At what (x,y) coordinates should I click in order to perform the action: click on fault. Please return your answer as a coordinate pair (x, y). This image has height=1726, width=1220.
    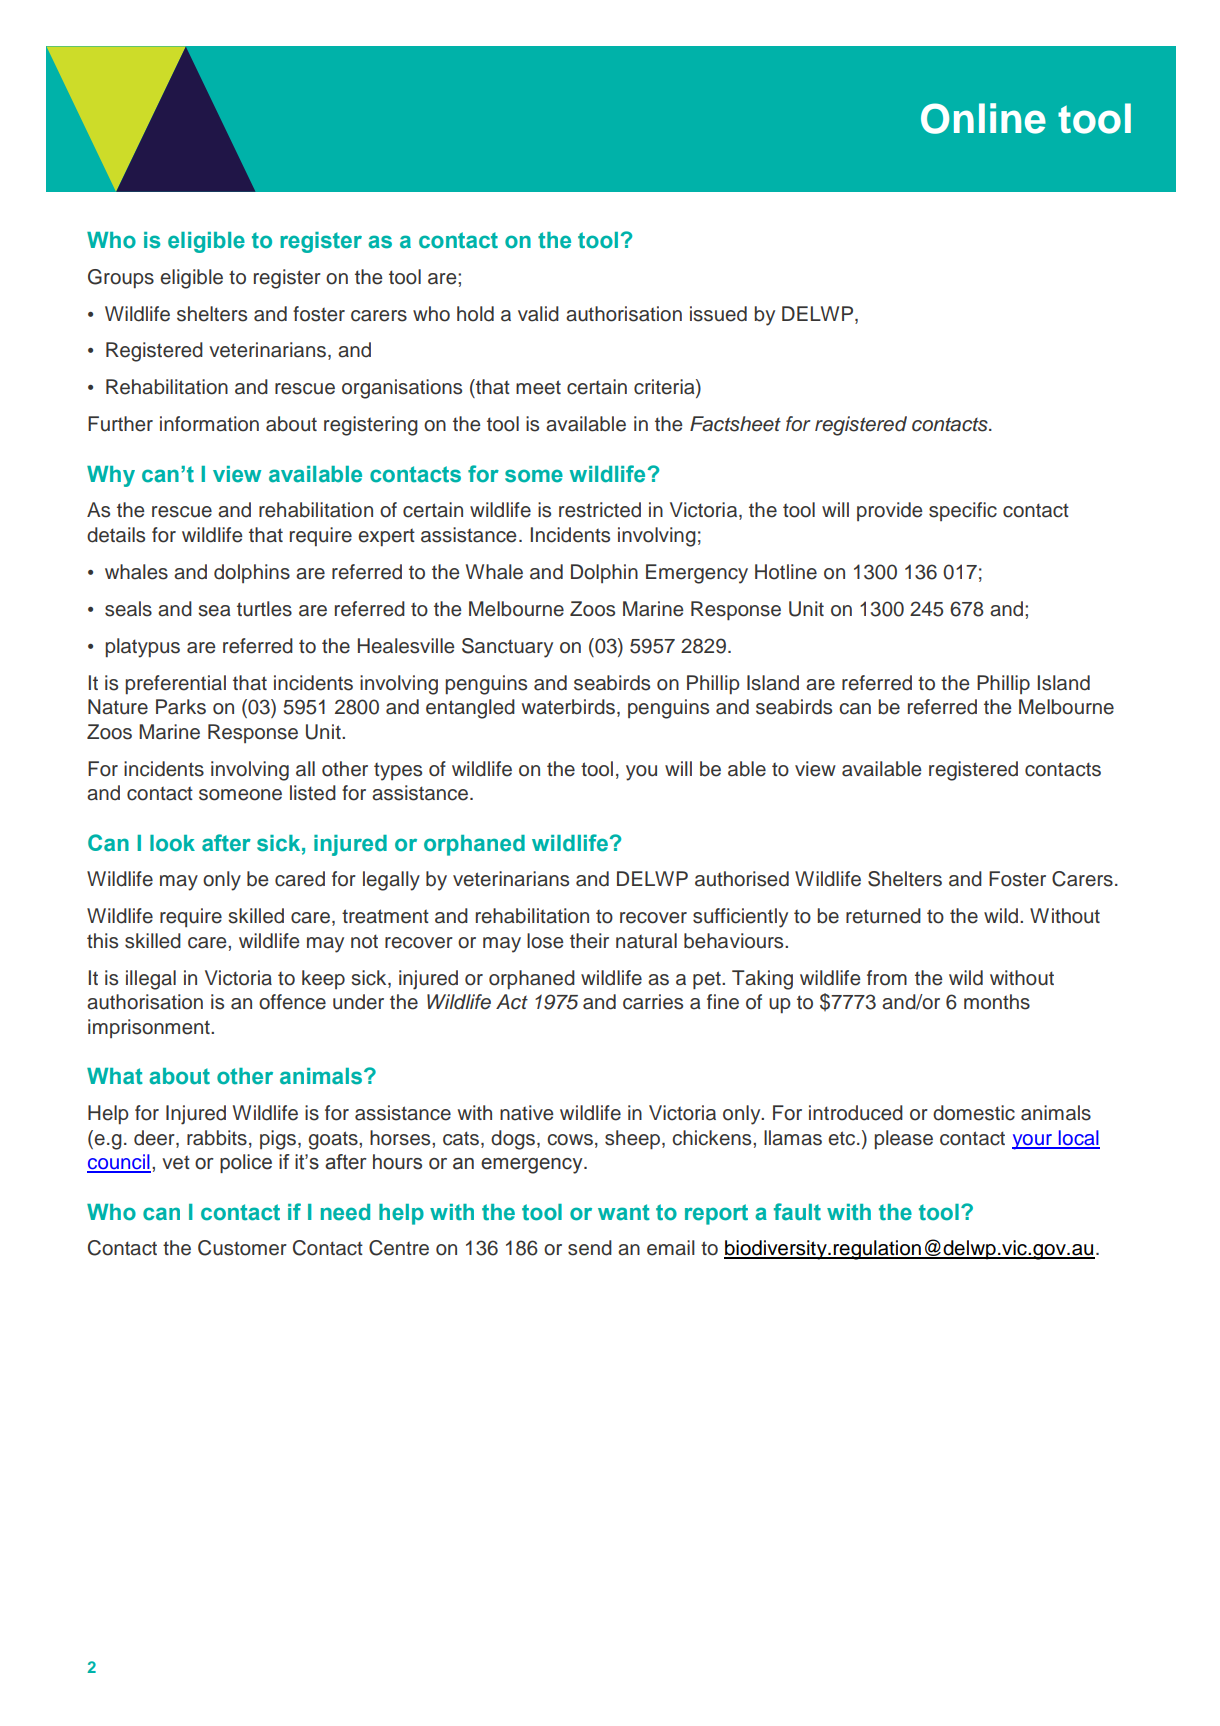
    Looking at the image, I should click on (797, 1212).
